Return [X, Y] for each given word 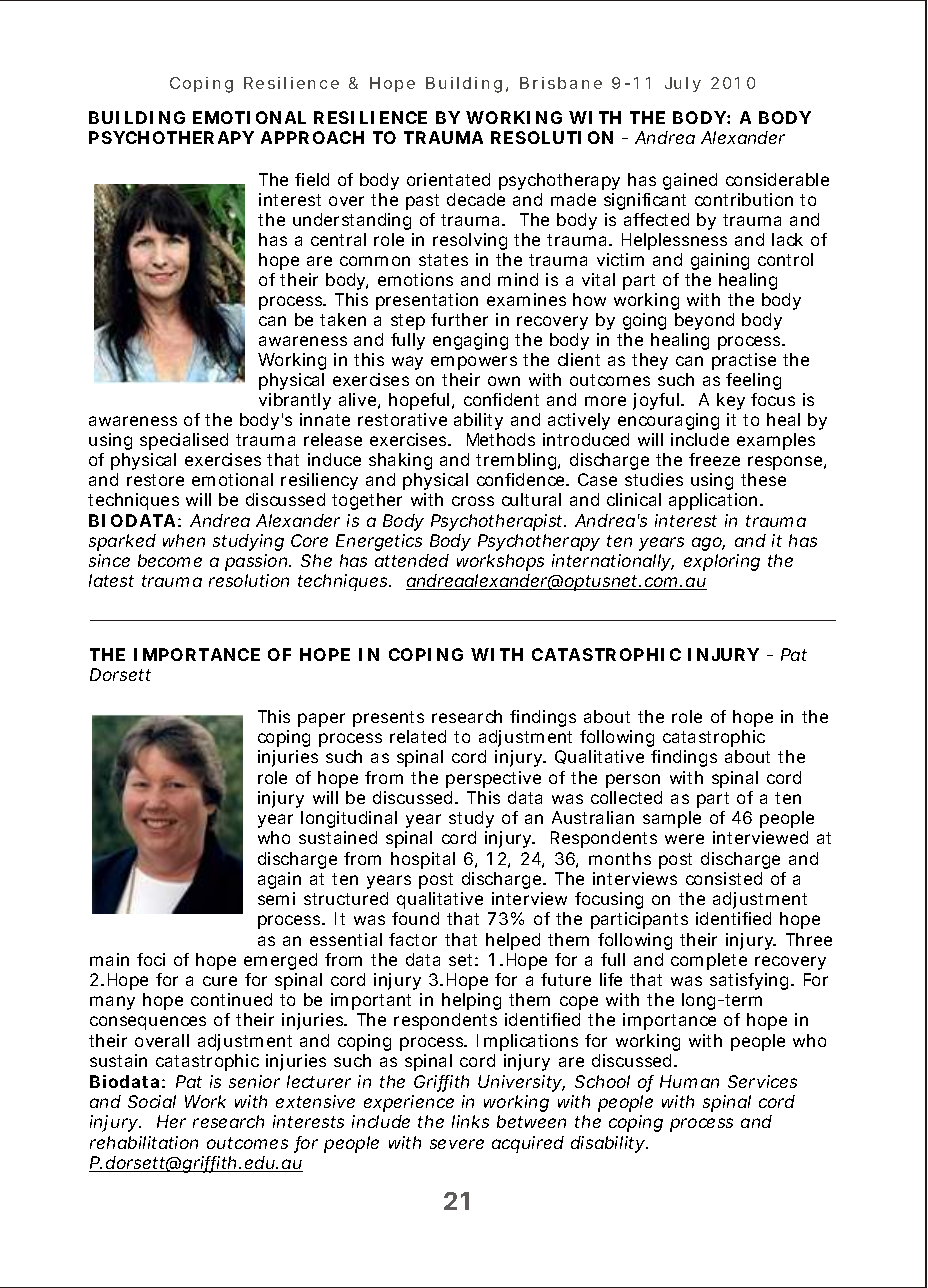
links [470, 1121]
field [312, 179]
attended [412, 560]
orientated [448, 179]
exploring [722, 562]
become [170, 560]
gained [690, 181]
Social [152, 1101]
